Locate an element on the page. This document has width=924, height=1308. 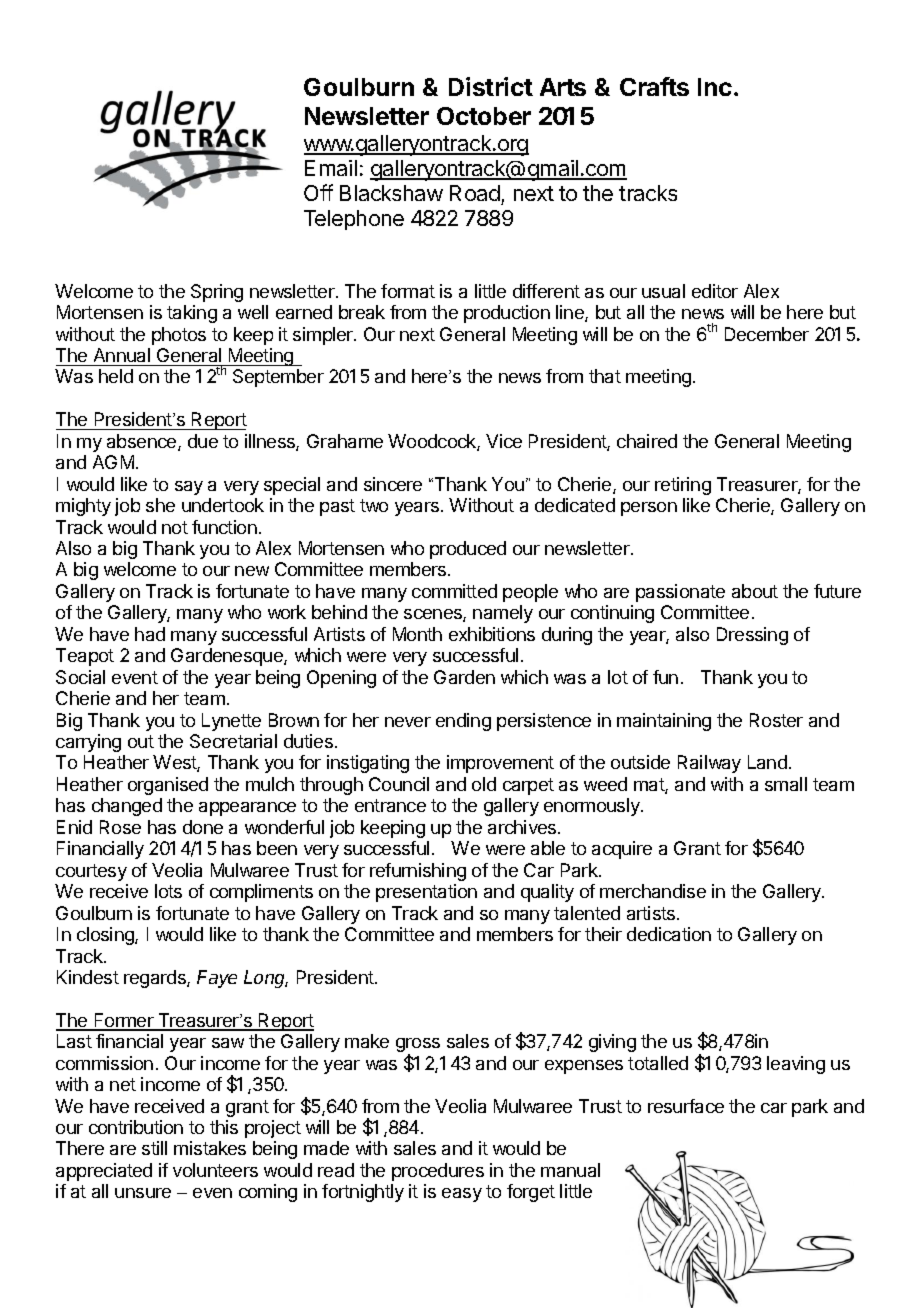
Email is located at coordinates (331, 168).
